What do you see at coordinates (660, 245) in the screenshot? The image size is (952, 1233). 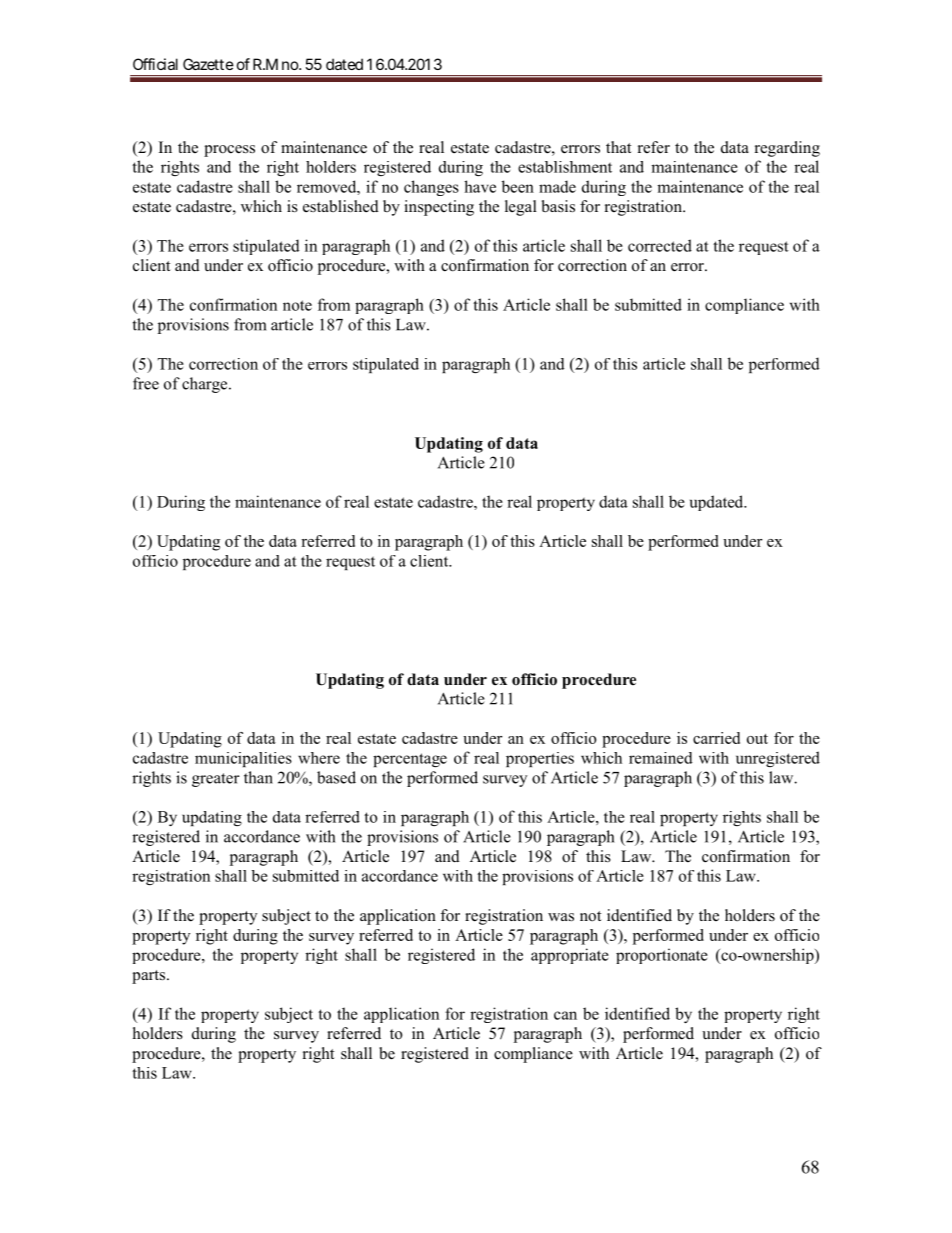 I see `corrected` at bounding box center [660, 245].
